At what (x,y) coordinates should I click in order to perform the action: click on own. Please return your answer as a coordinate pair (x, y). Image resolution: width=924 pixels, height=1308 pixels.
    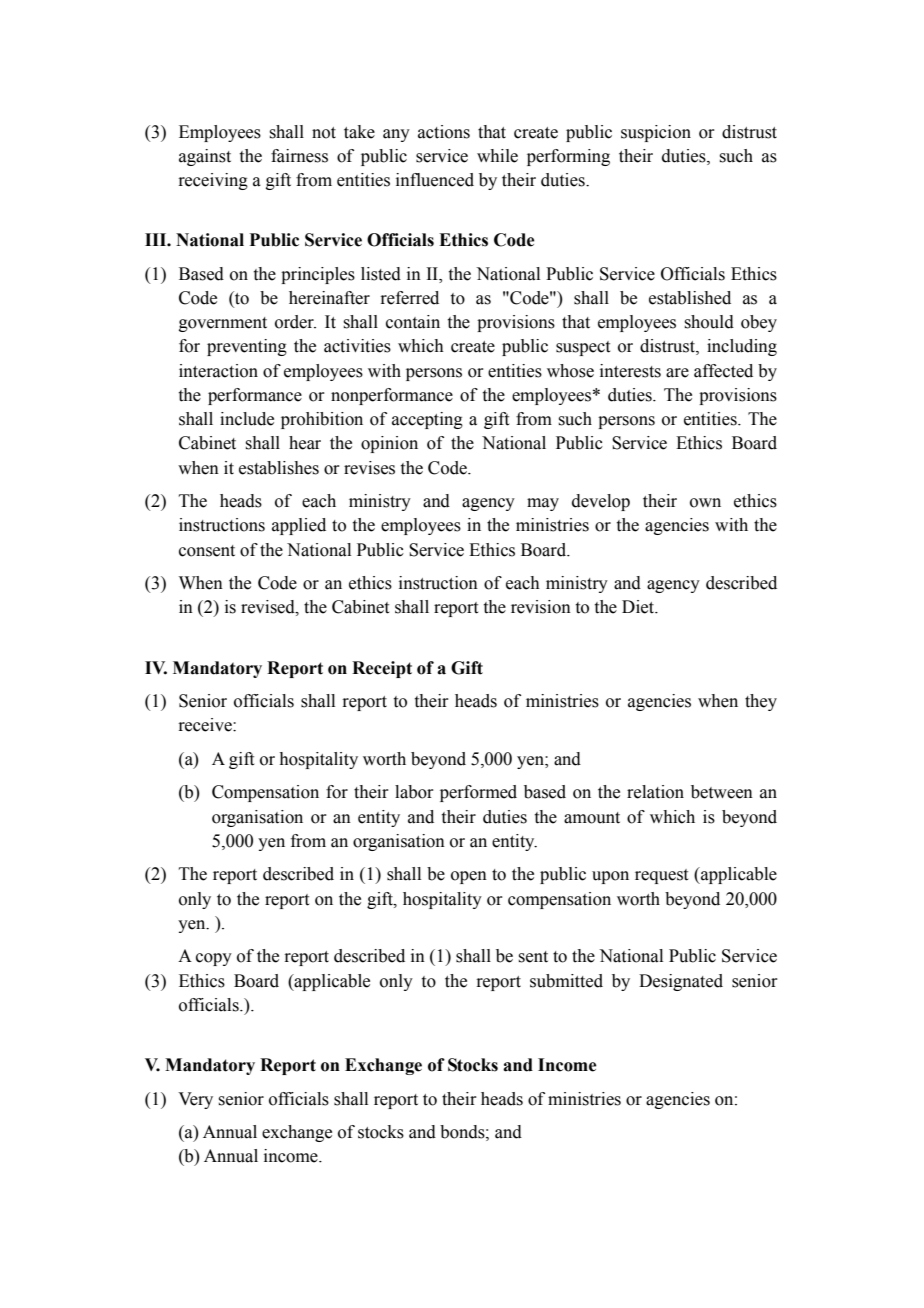
    Looking at the image, I should click on (705, 503).
